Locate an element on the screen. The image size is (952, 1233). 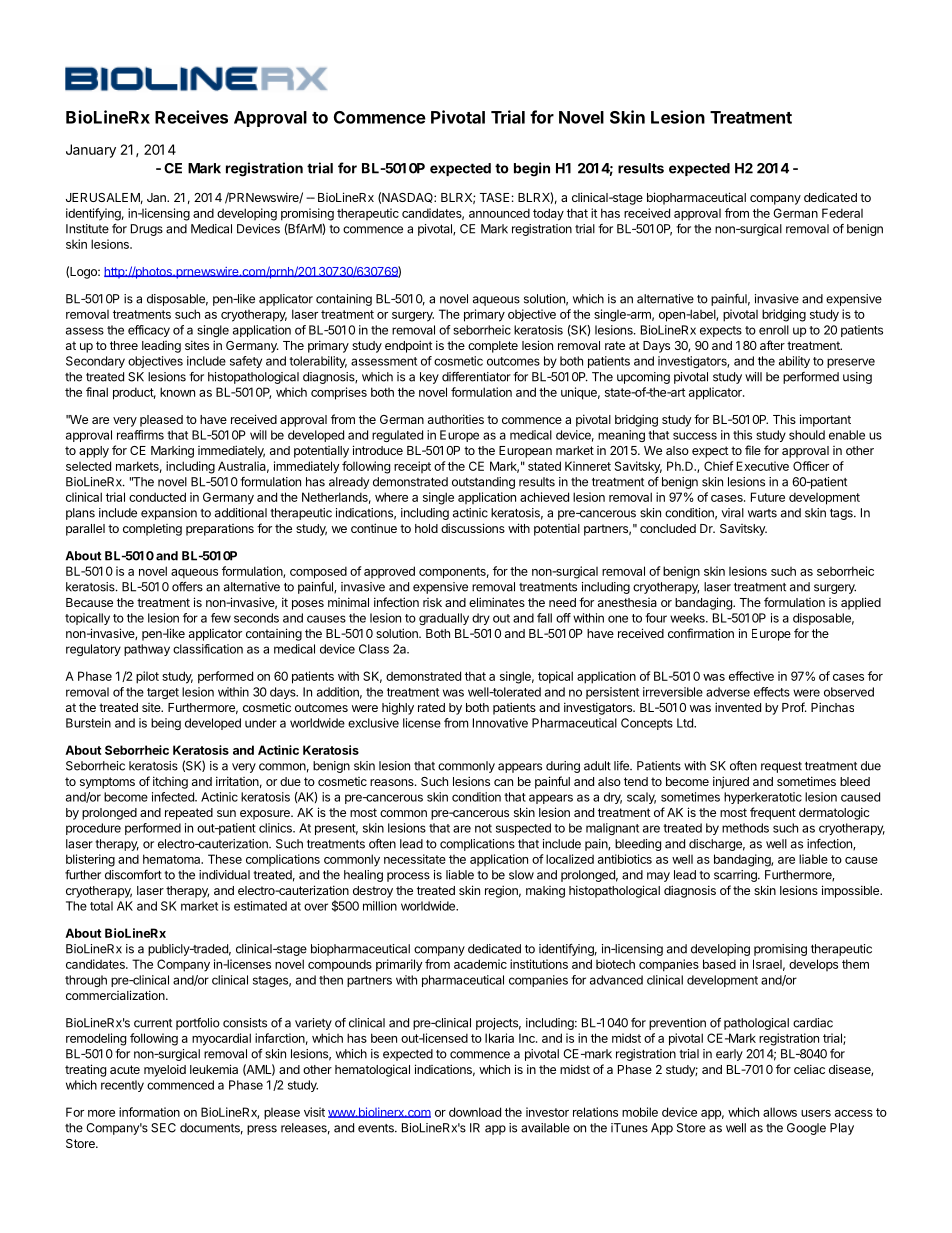
Federal is located at coordinates (842, 213).
